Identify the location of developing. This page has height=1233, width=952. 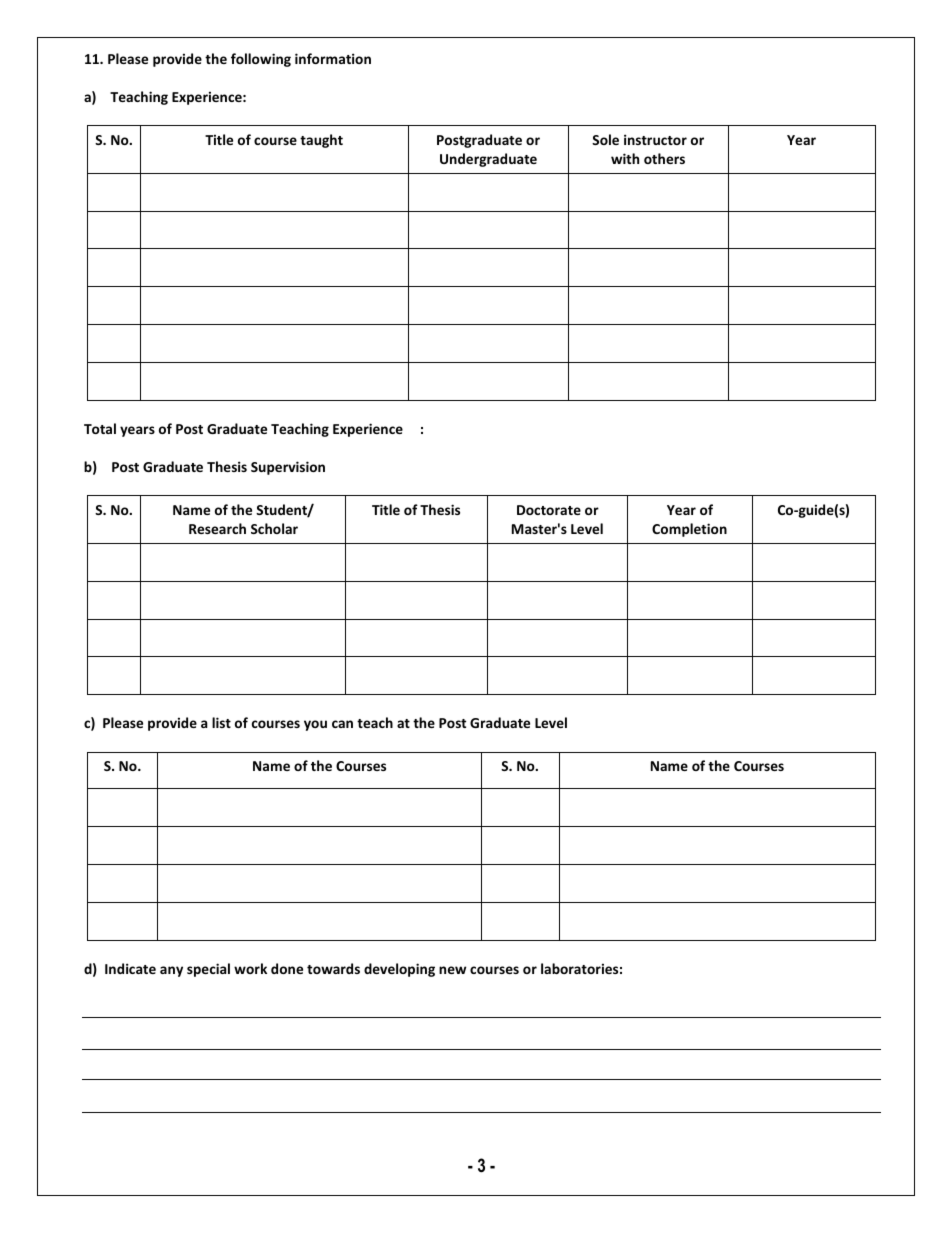
(399, 970).
